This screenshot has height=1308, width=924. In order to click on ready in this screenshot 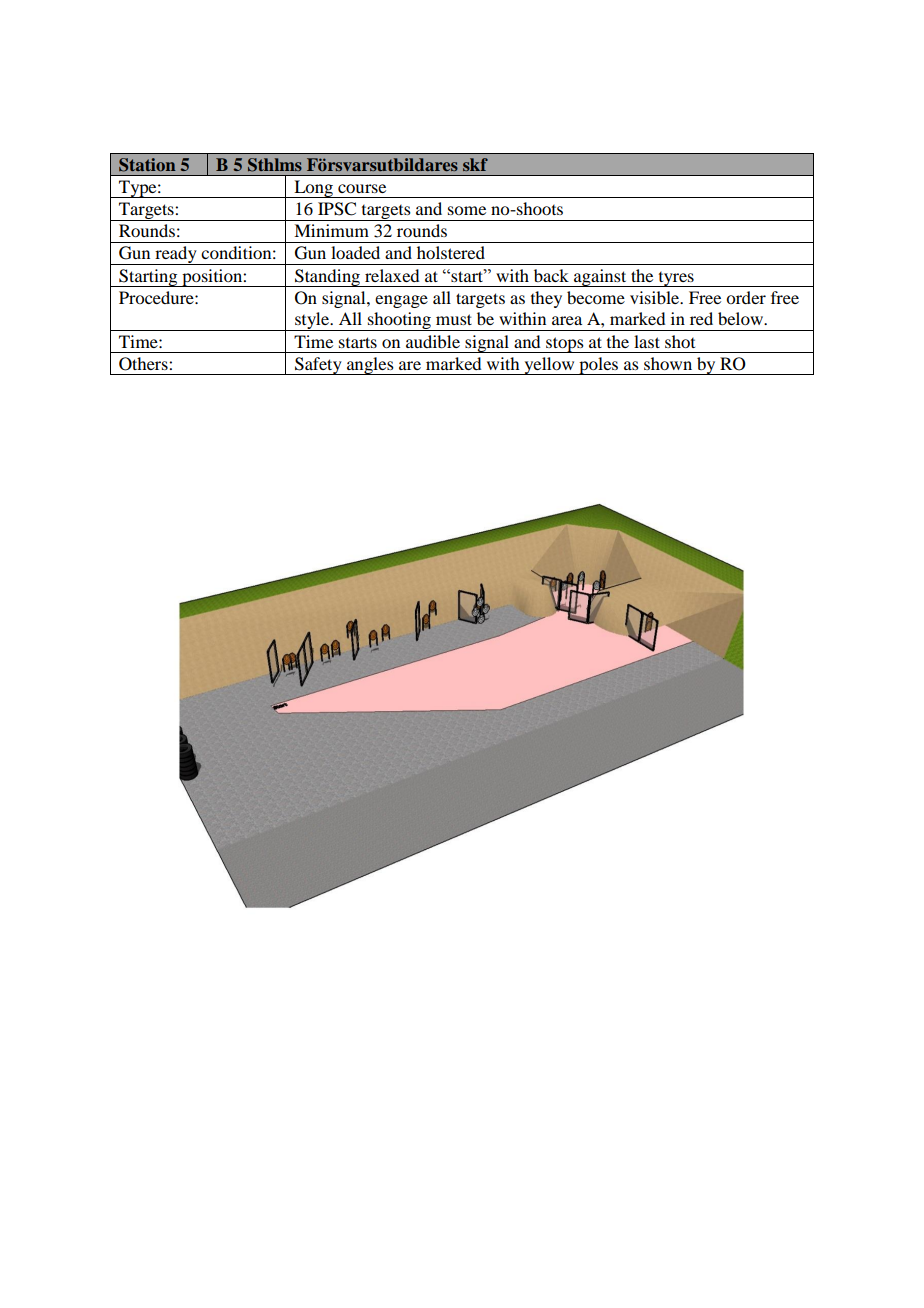, I will do `click(176, 255)`.
